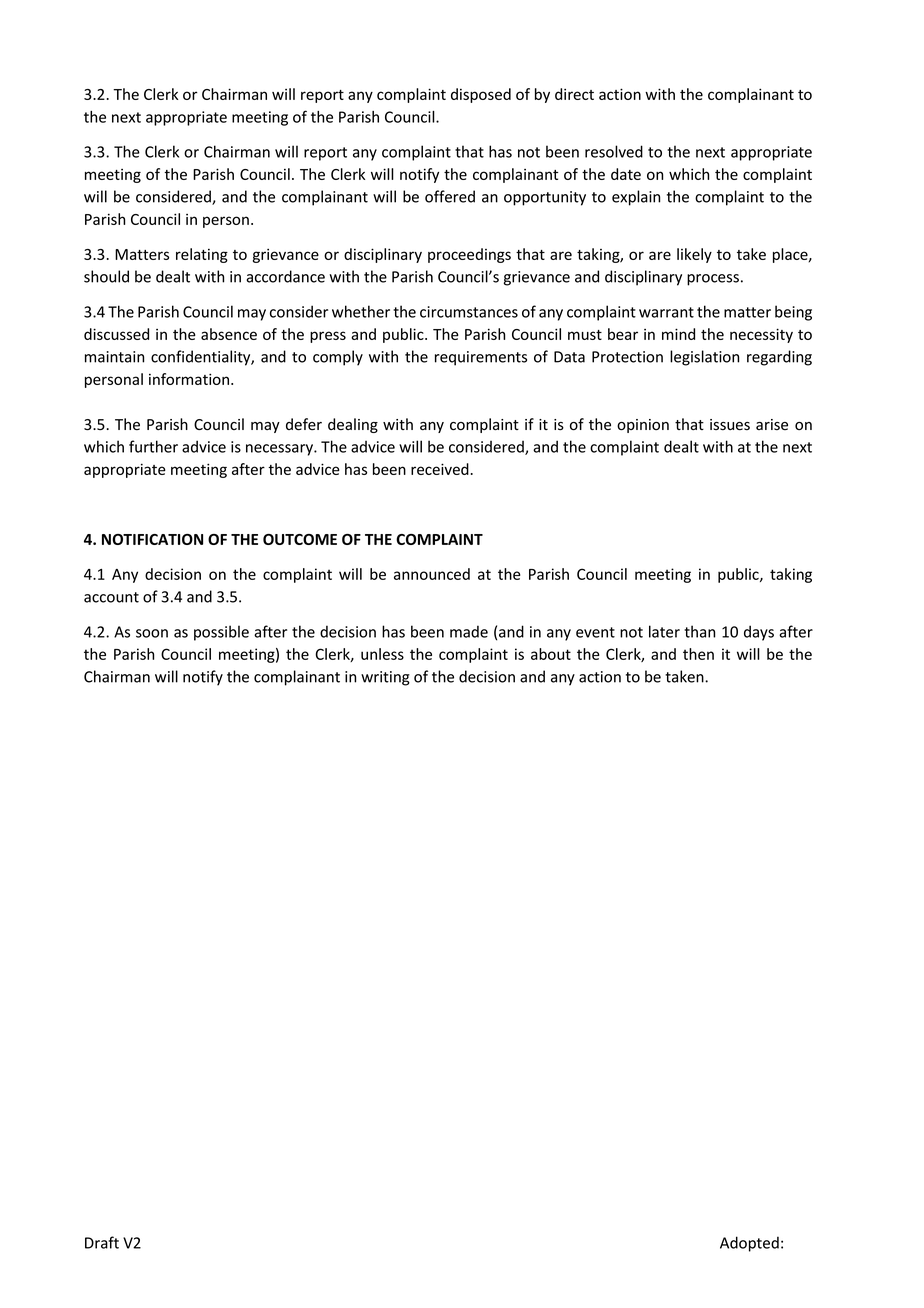 Image resolution: width=924 pixels, height=1308 pixels. I want to click on Draft, so click(102, 1242).
